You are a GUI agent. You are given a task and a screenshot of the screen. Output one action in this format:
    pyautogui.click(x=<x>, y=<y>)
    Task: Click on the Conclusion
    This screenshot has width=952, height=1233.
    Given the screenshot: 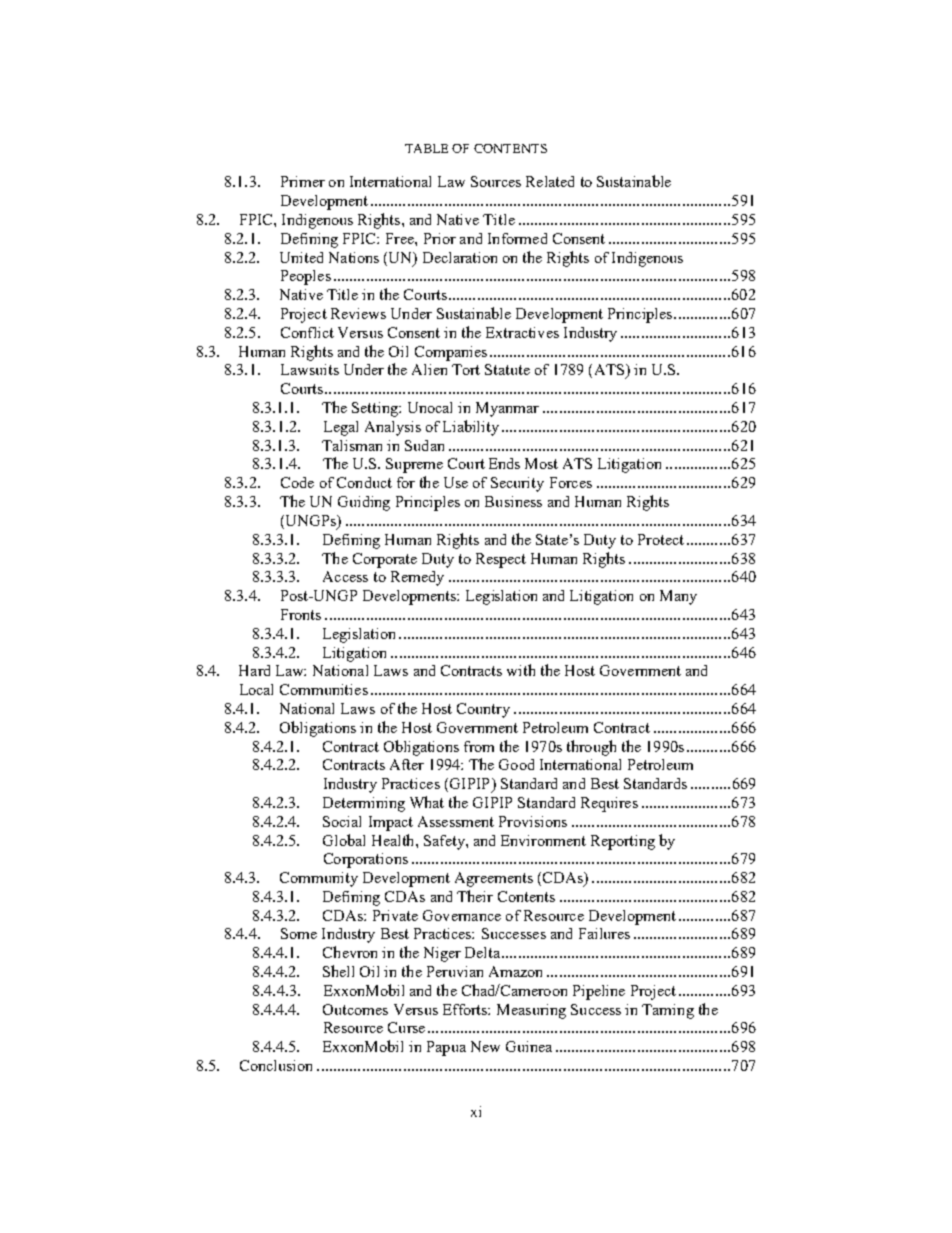 What is the action you would take?
    pyautogui.click(x=276, y=1065)
